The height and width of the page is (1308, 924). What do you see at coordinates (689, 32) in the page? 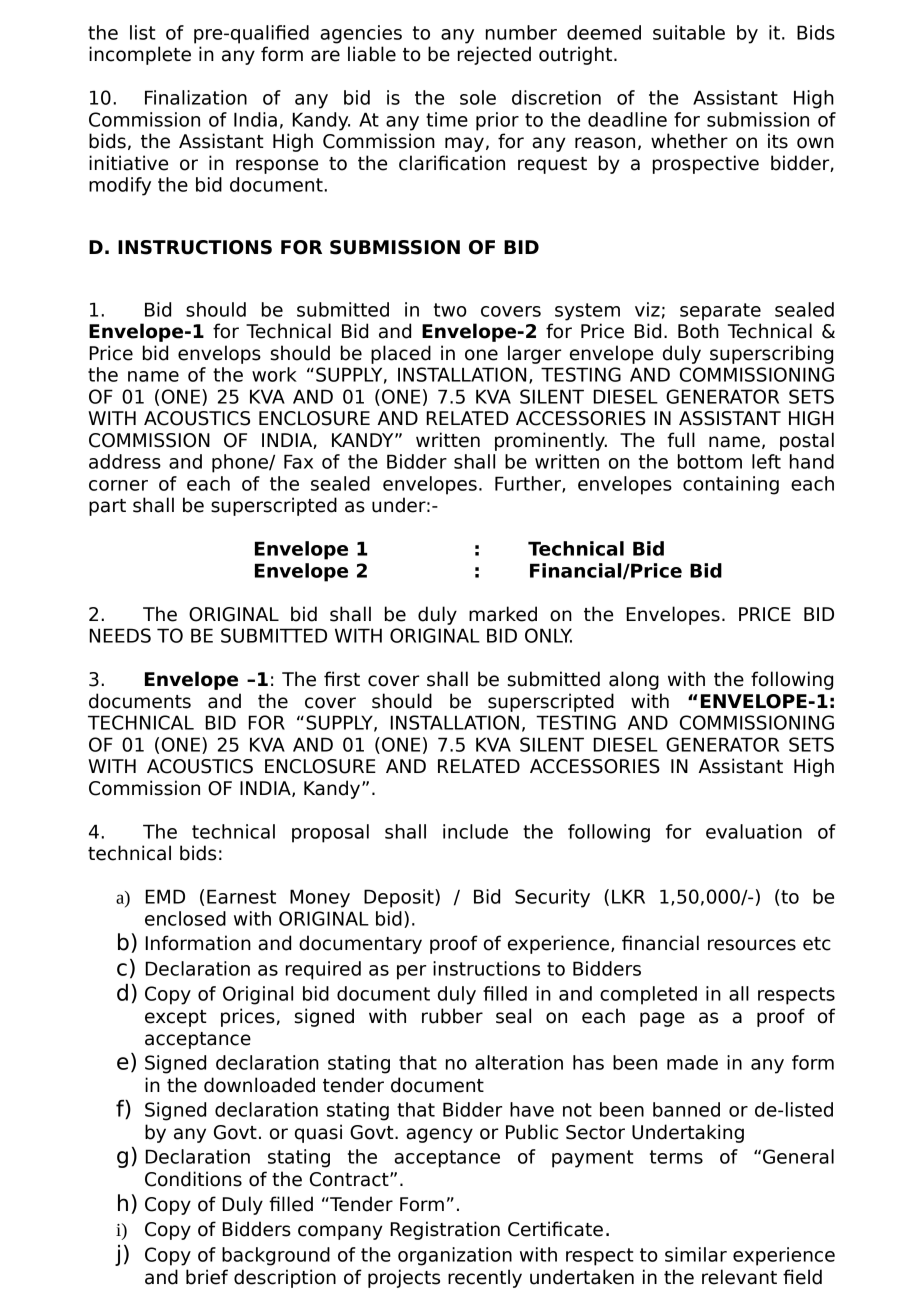
I see `suitable` at bounding box center [689, 32].
